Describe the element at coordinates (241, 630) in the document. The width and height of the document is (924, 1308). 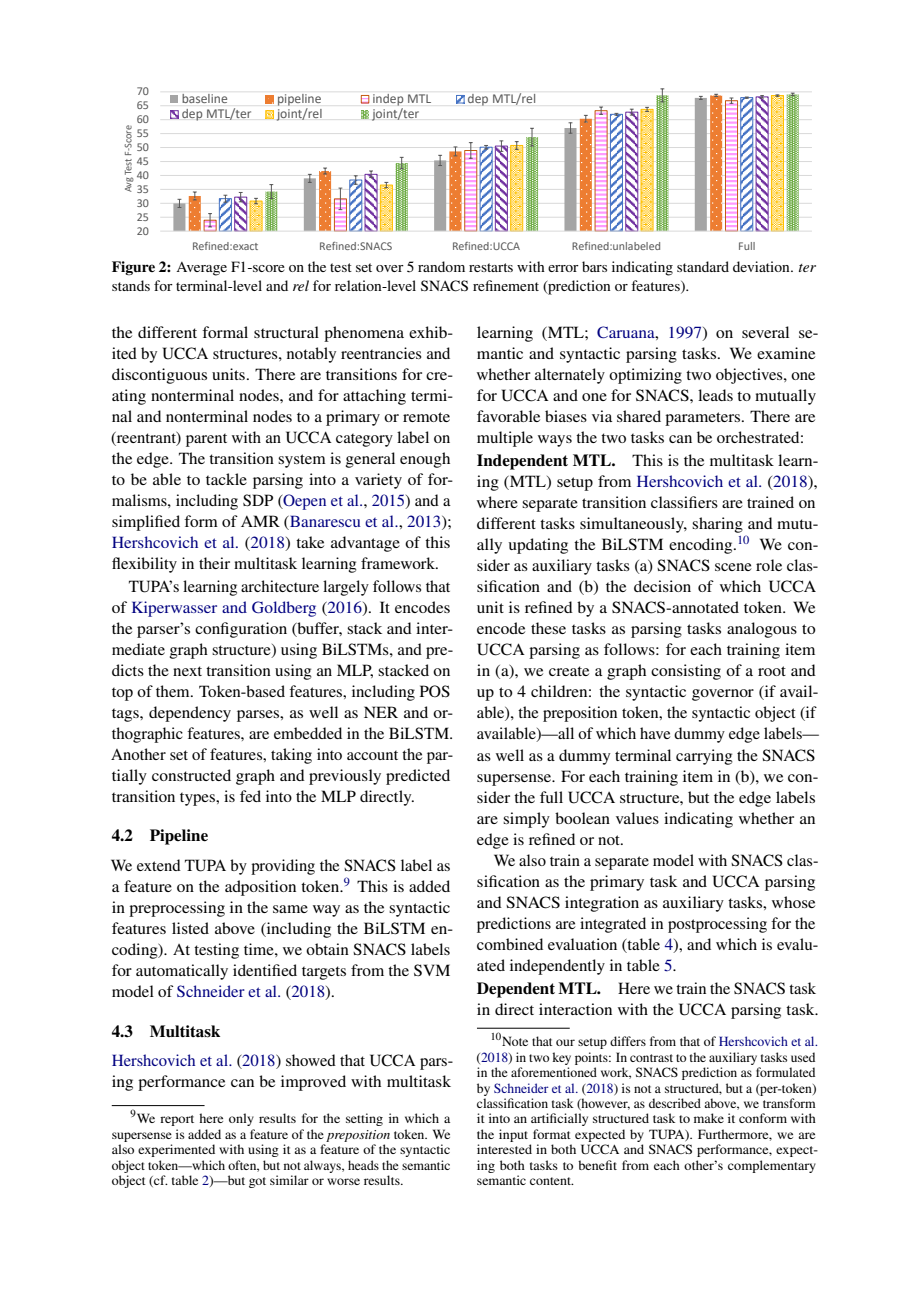
I see `configuration` at that location.
